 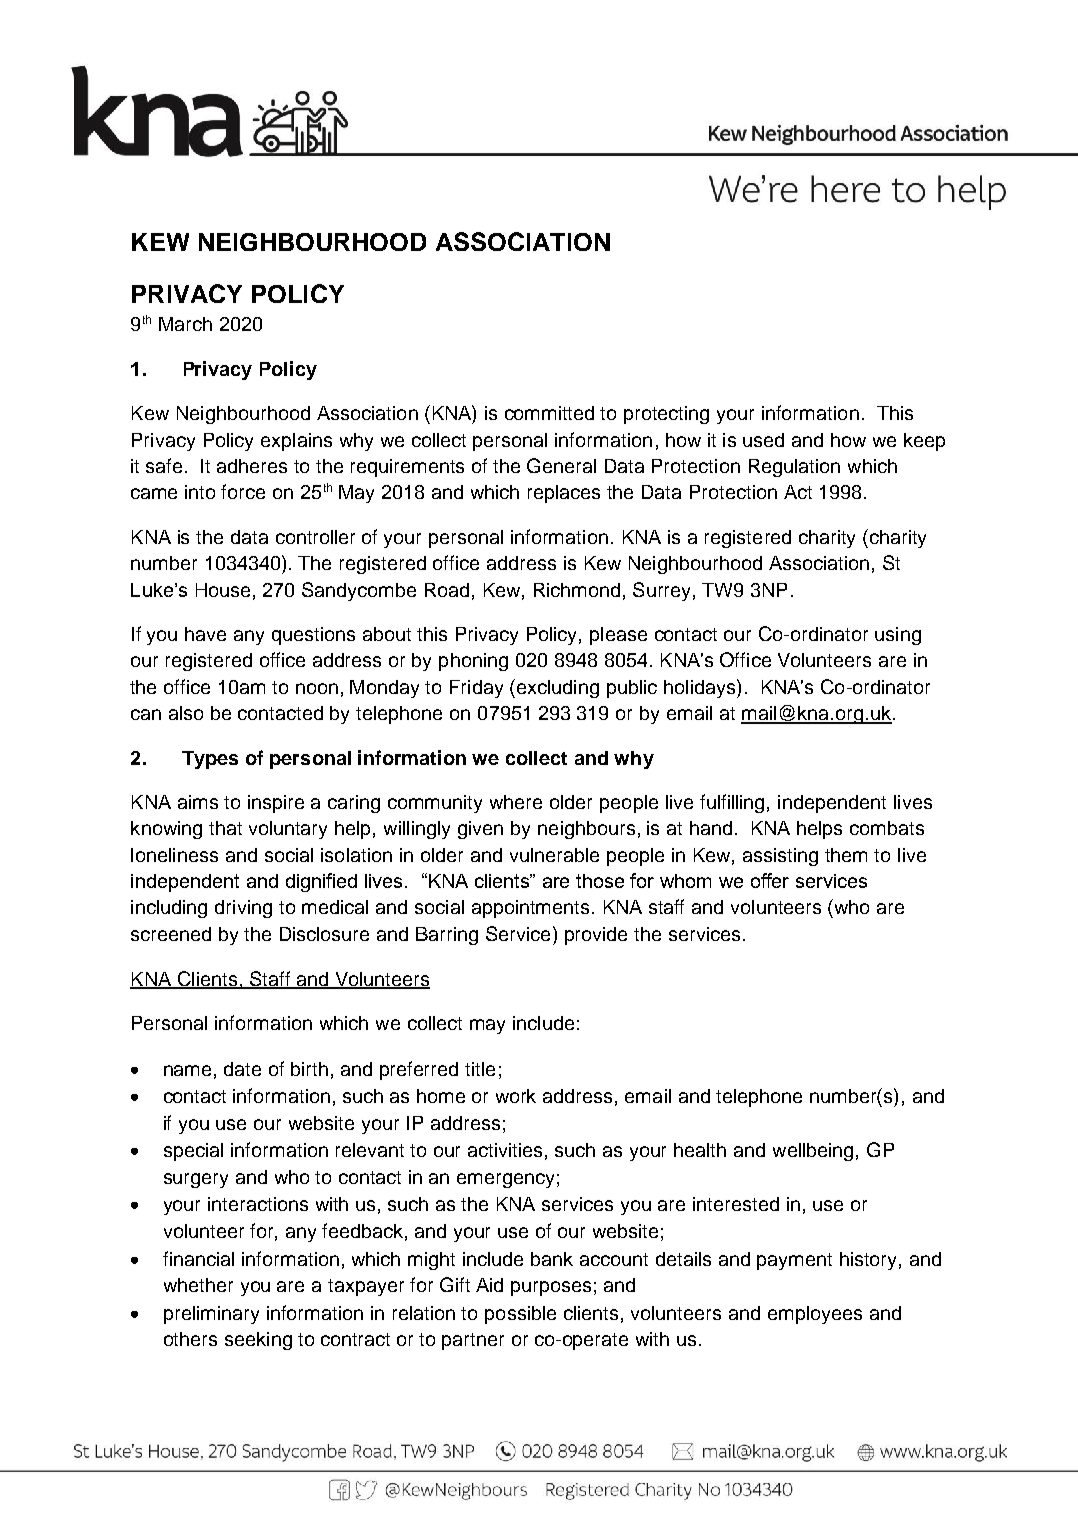 What do you see at coordinates (554, 855) in the image?
I see `vulnerable` at bounding box center [554, 855].
